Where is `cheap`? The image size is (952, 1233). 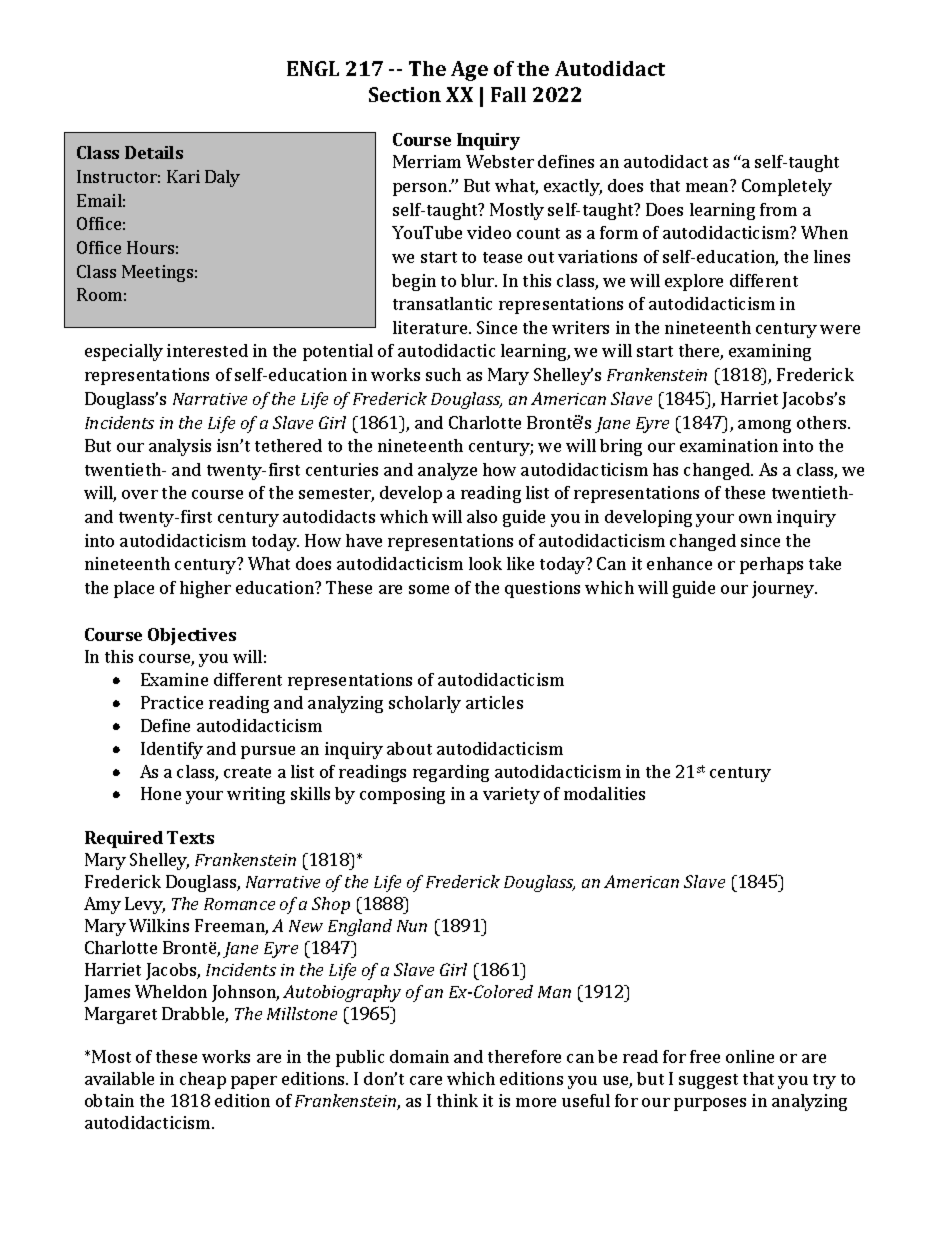
cheap is located at coordinates (203, 1080).
